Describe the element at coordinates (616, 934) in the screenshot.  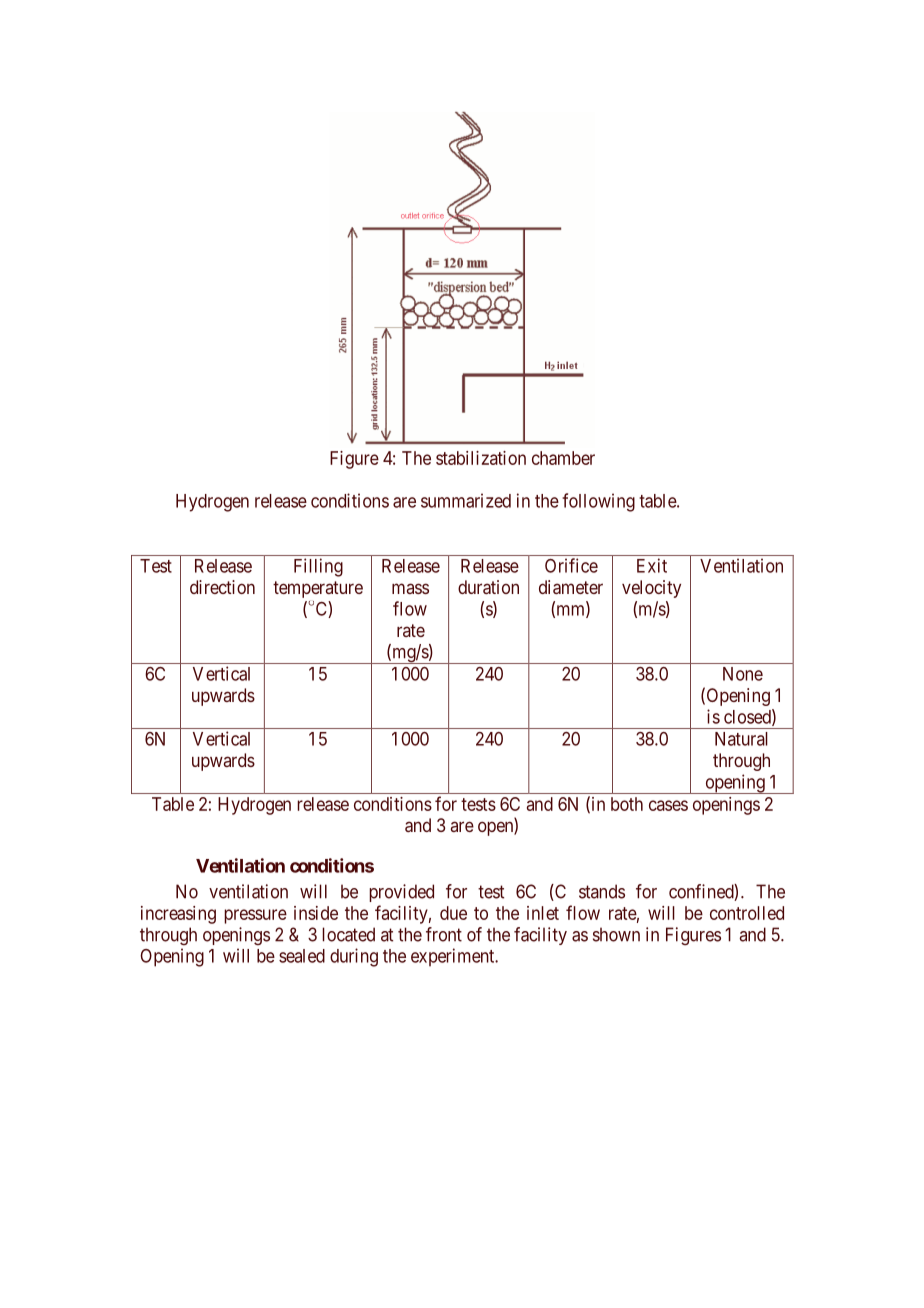
I see `shown` at that location.
